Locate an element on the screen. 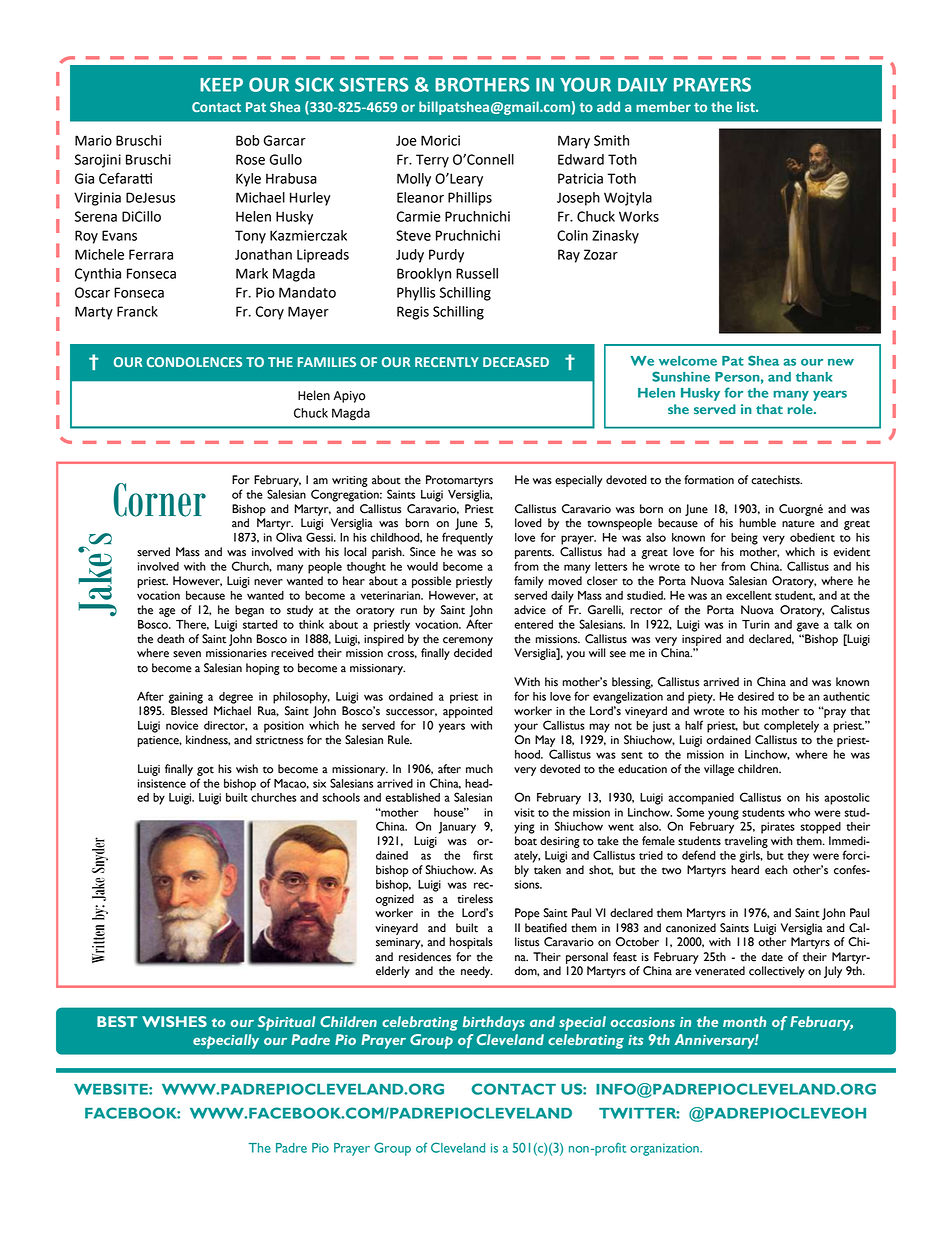 The height and width of the screenshot is (1233, 952). death is located at coordinates (170, 639).
